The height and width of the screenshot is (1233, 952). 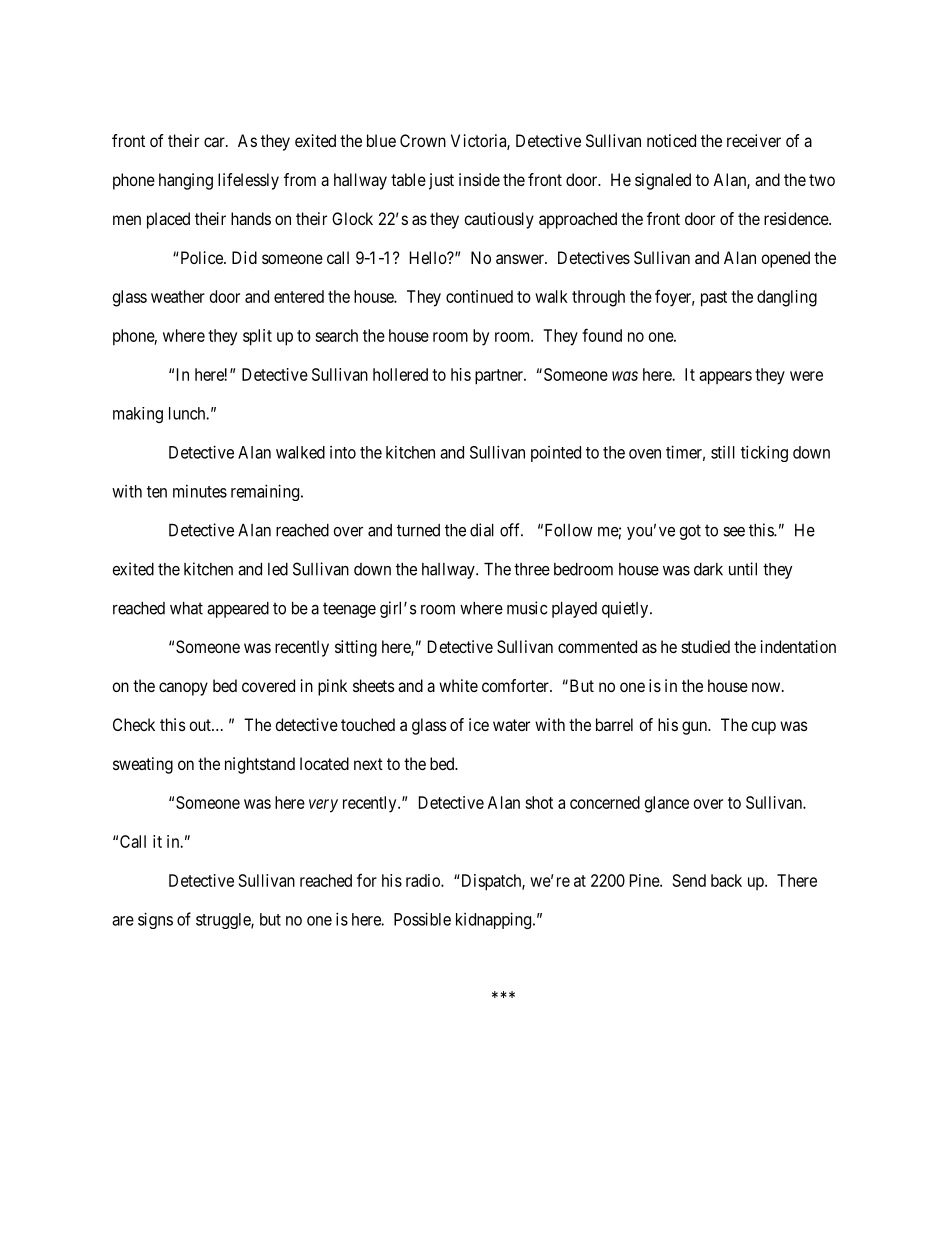 I want to click on canopy, so click(x=183, y=689).
